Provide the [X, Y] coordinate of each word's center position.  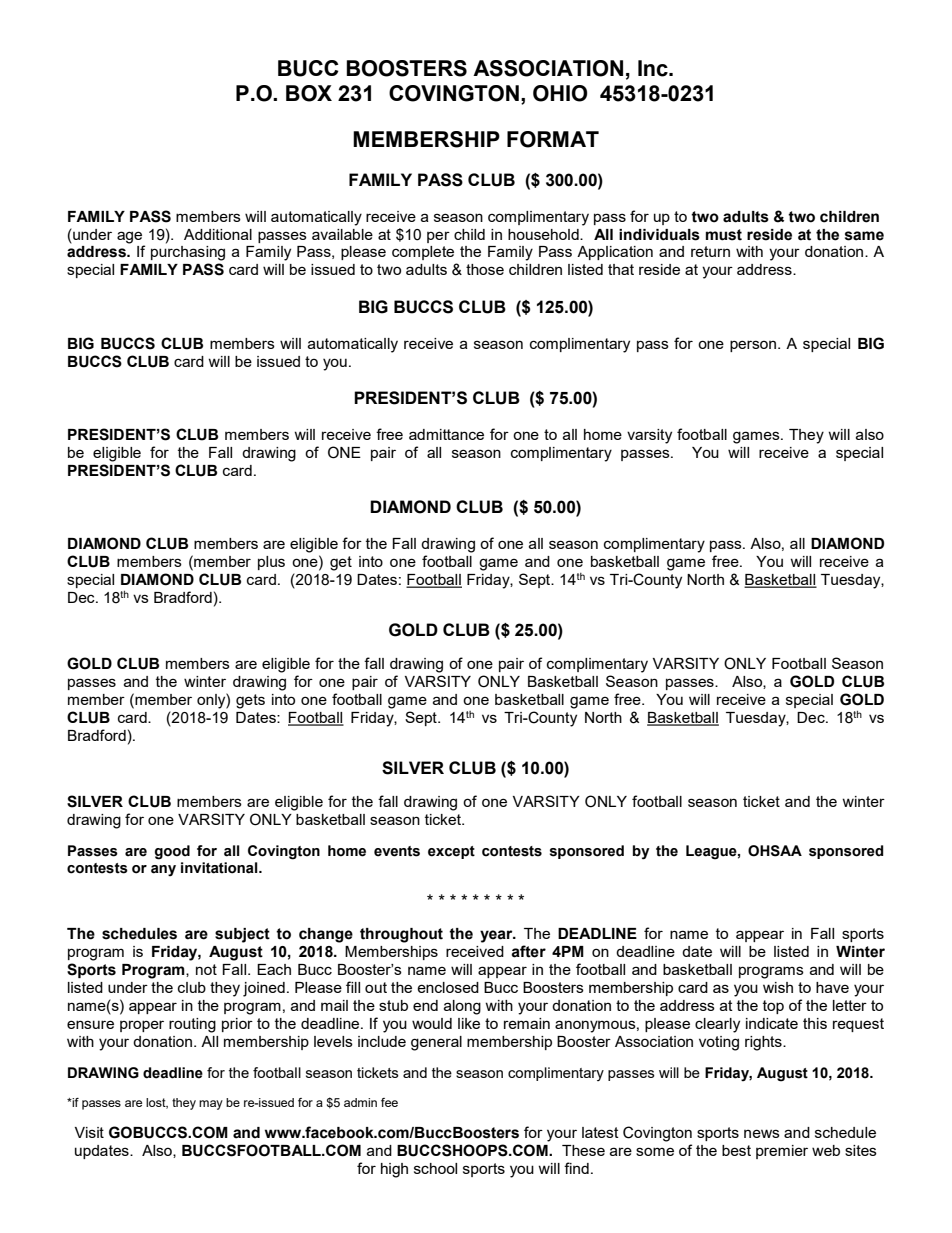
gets [250, 701]
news [762, 1133]
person [754, 346]
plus [271, 563]
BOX [309, 93]
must [724, 235]
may [211, 1105]
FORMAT [553, 139]
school [435, 1168]
